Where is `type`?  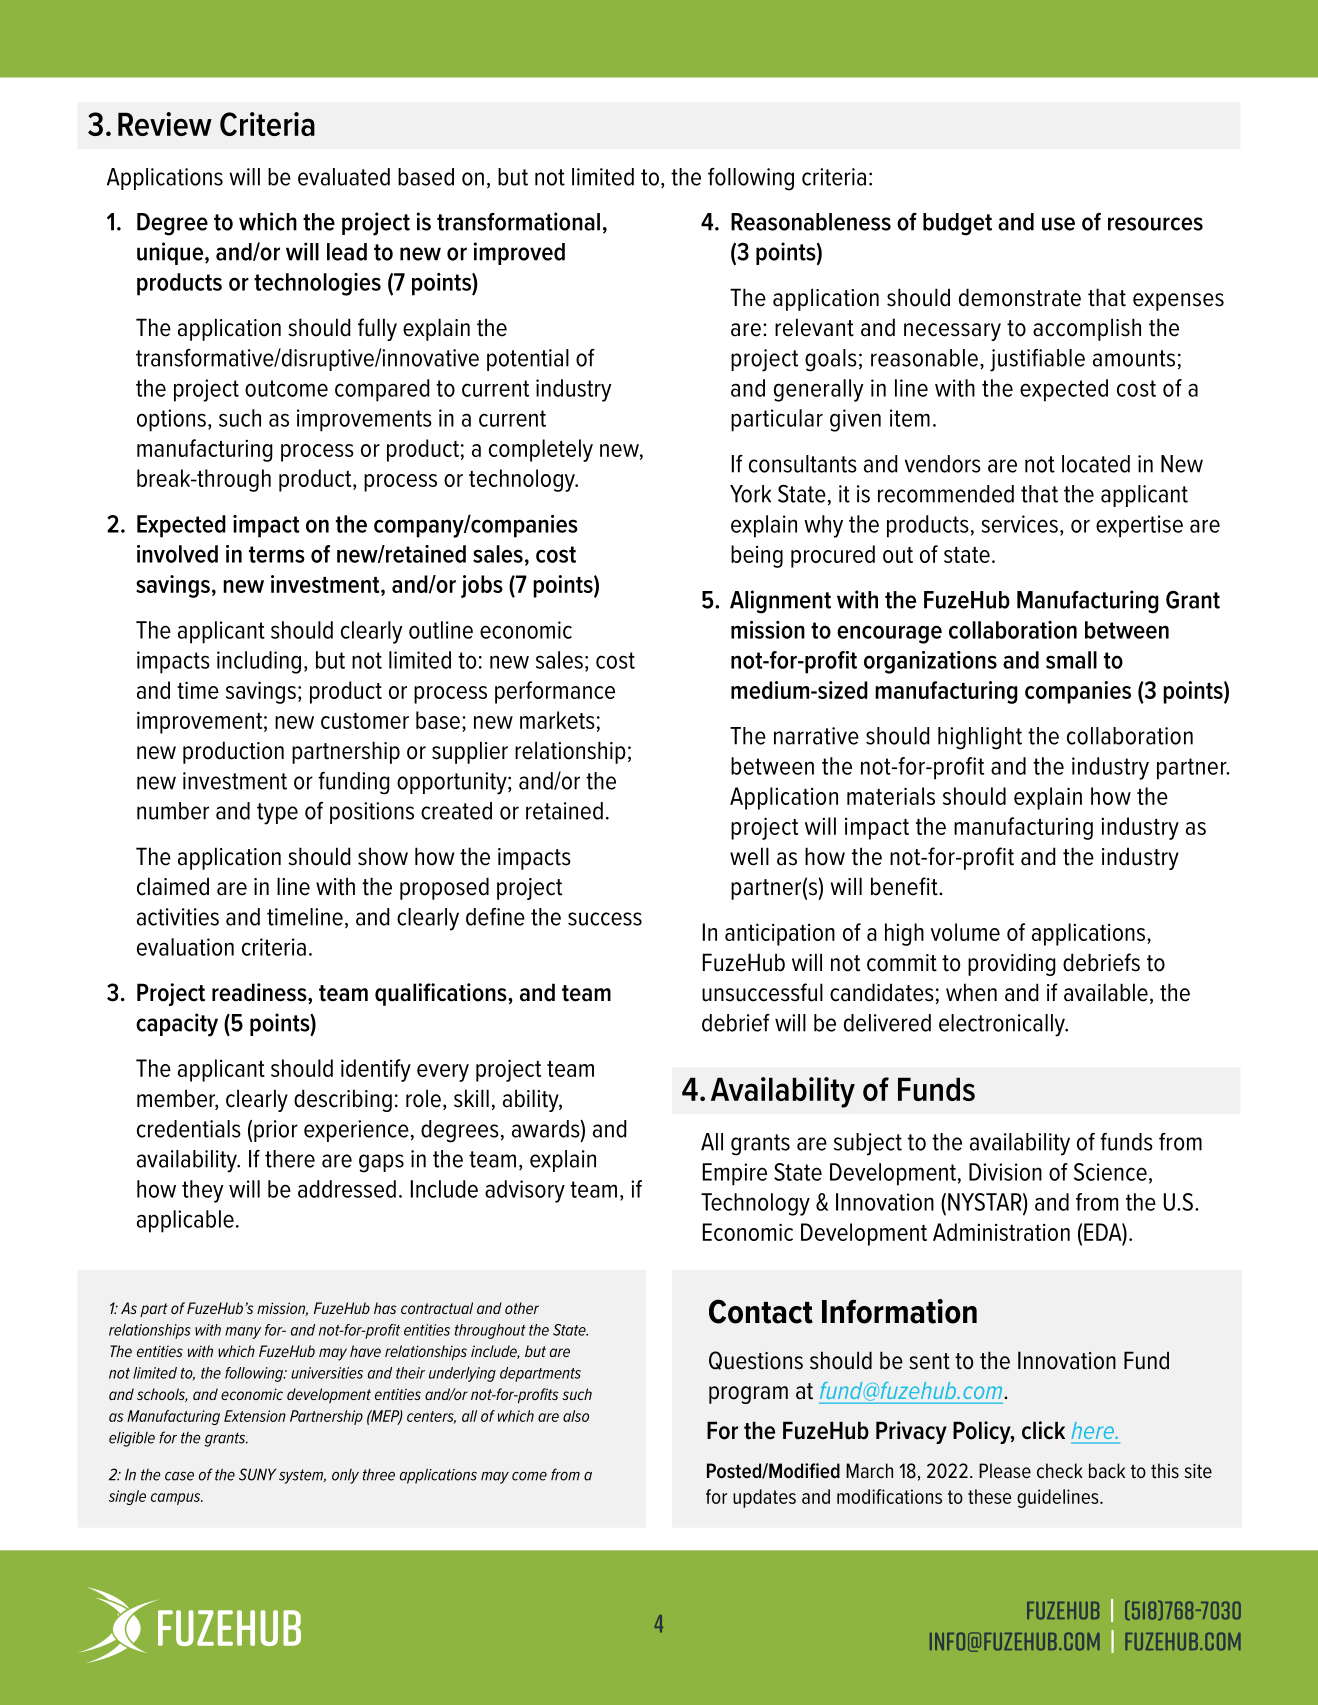 type is located at coordinates (277, 814).
